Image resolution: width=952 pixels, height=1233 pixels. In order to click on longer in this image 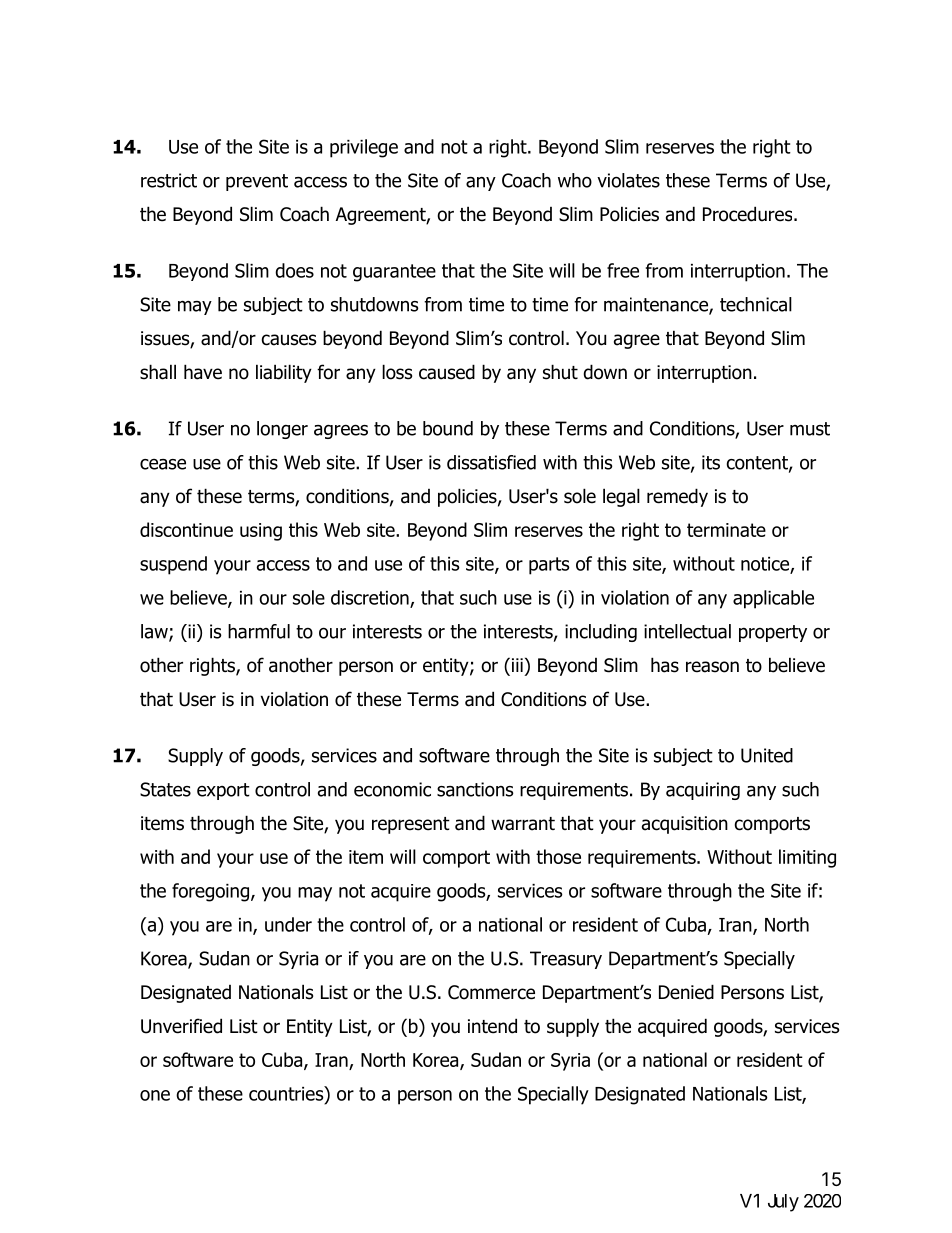, I will do `click(282, 430)`.
